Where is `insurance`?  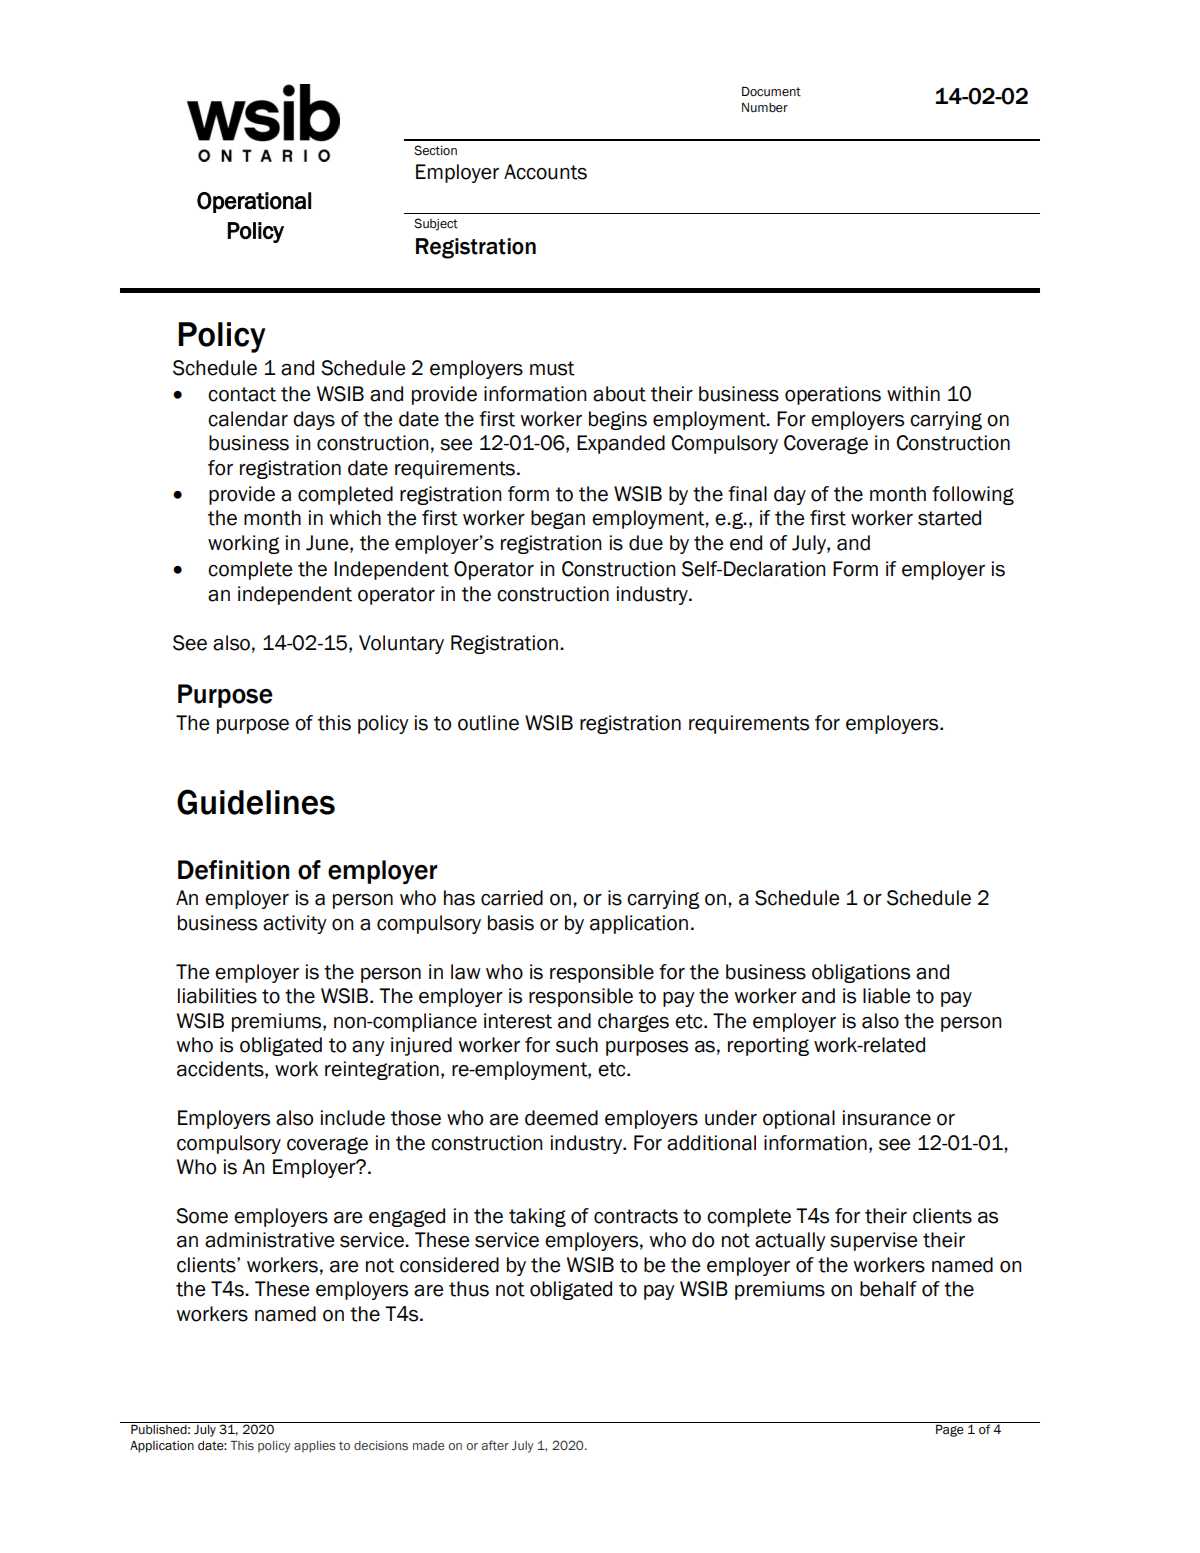
insurance is located at coordinates (886, 1118).
